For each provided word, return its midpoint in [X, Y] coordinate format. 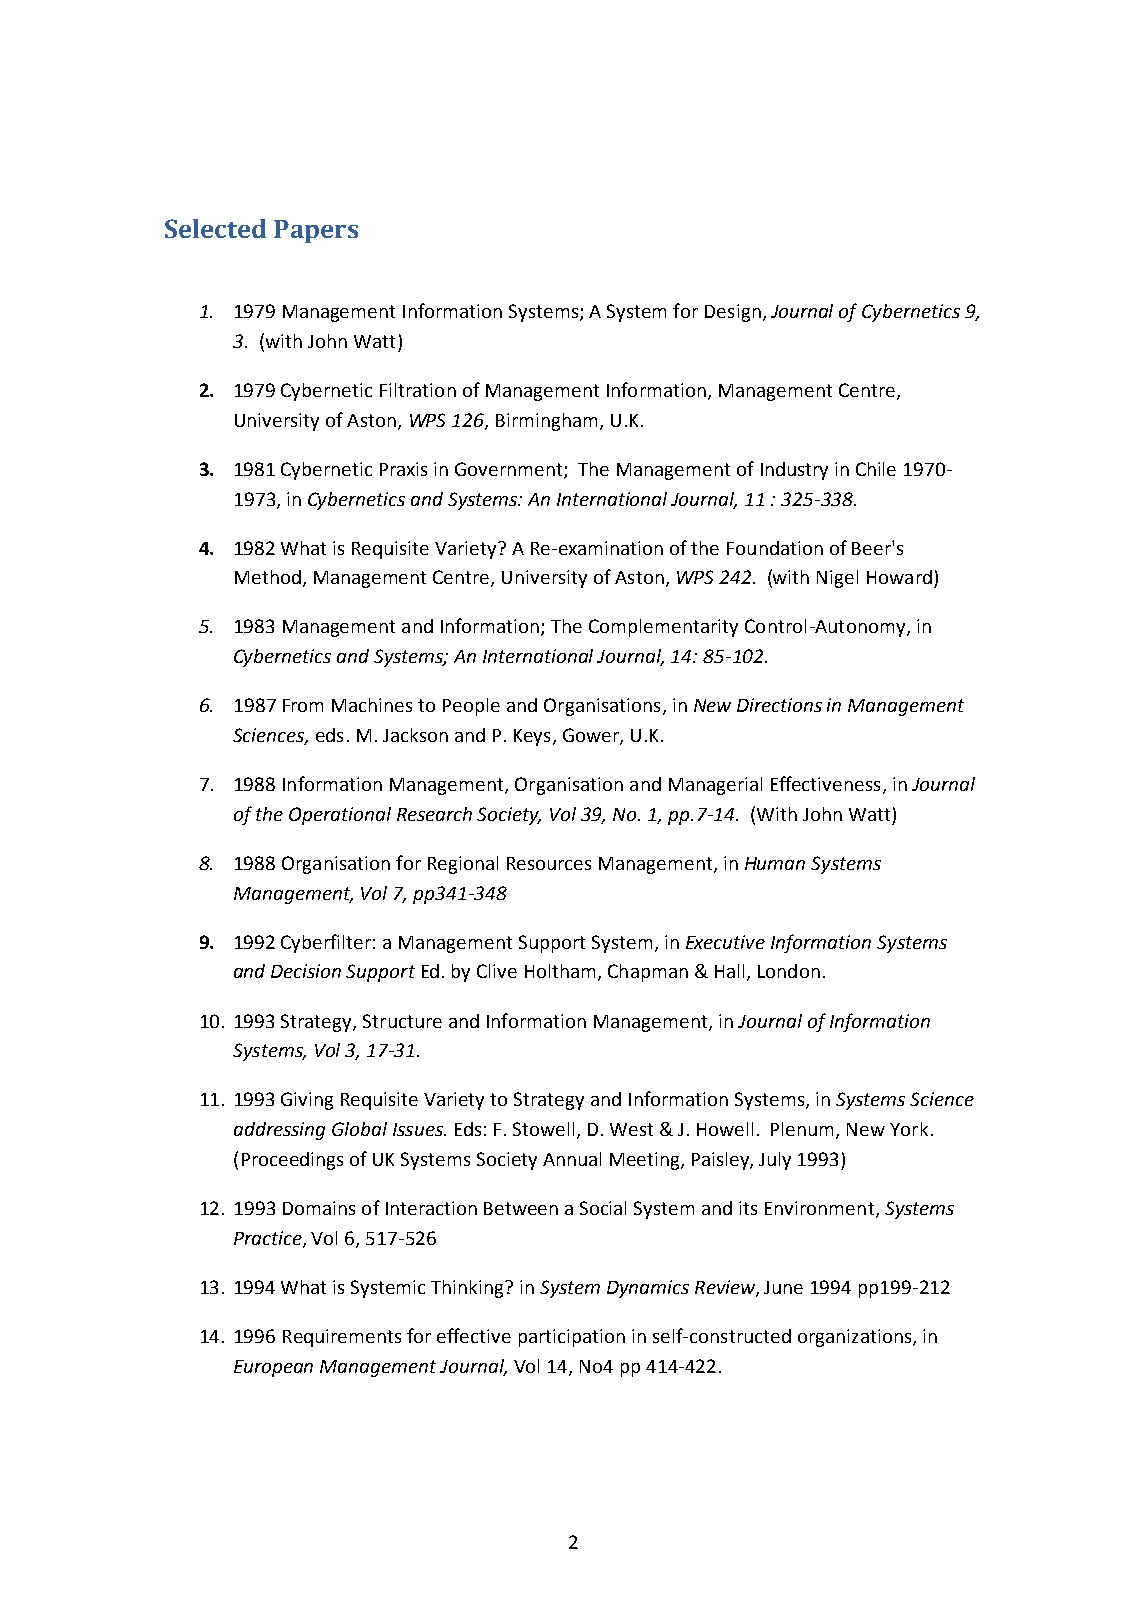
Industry [794, 471]
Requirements [342, 1338]
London [789, 971]
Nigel [837, 579]
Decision [306, 971]
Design [733, 313]
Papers [316, 231]
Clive [497, 971]
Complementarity [663, 628]
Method [268, 577]
